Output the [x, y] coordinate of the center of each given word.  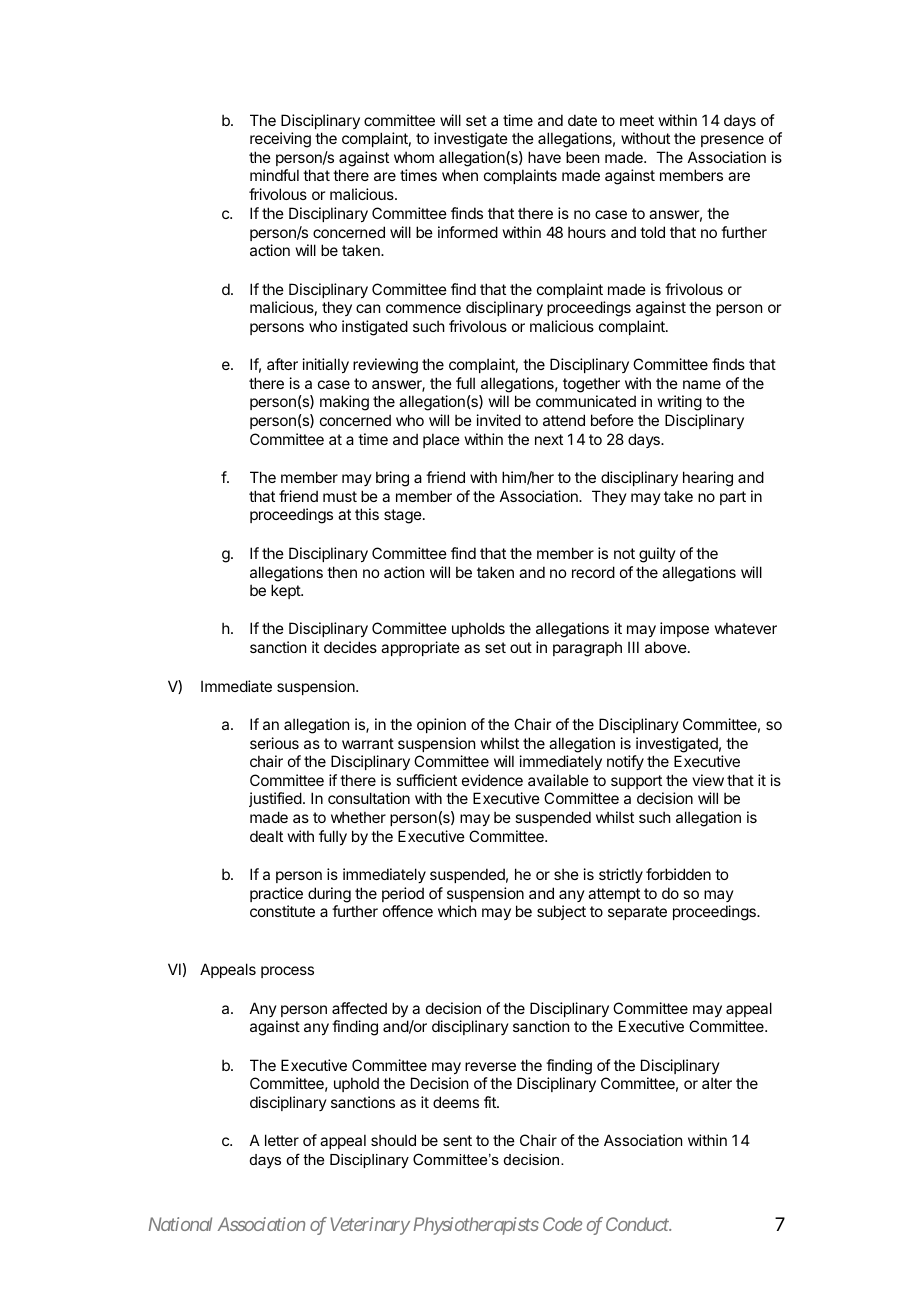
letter [282, 1140]
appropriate [420, 648]
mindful [274, 175]
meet [637, 120]
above [666, 647]
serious [274, 743]
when [460, 175]
